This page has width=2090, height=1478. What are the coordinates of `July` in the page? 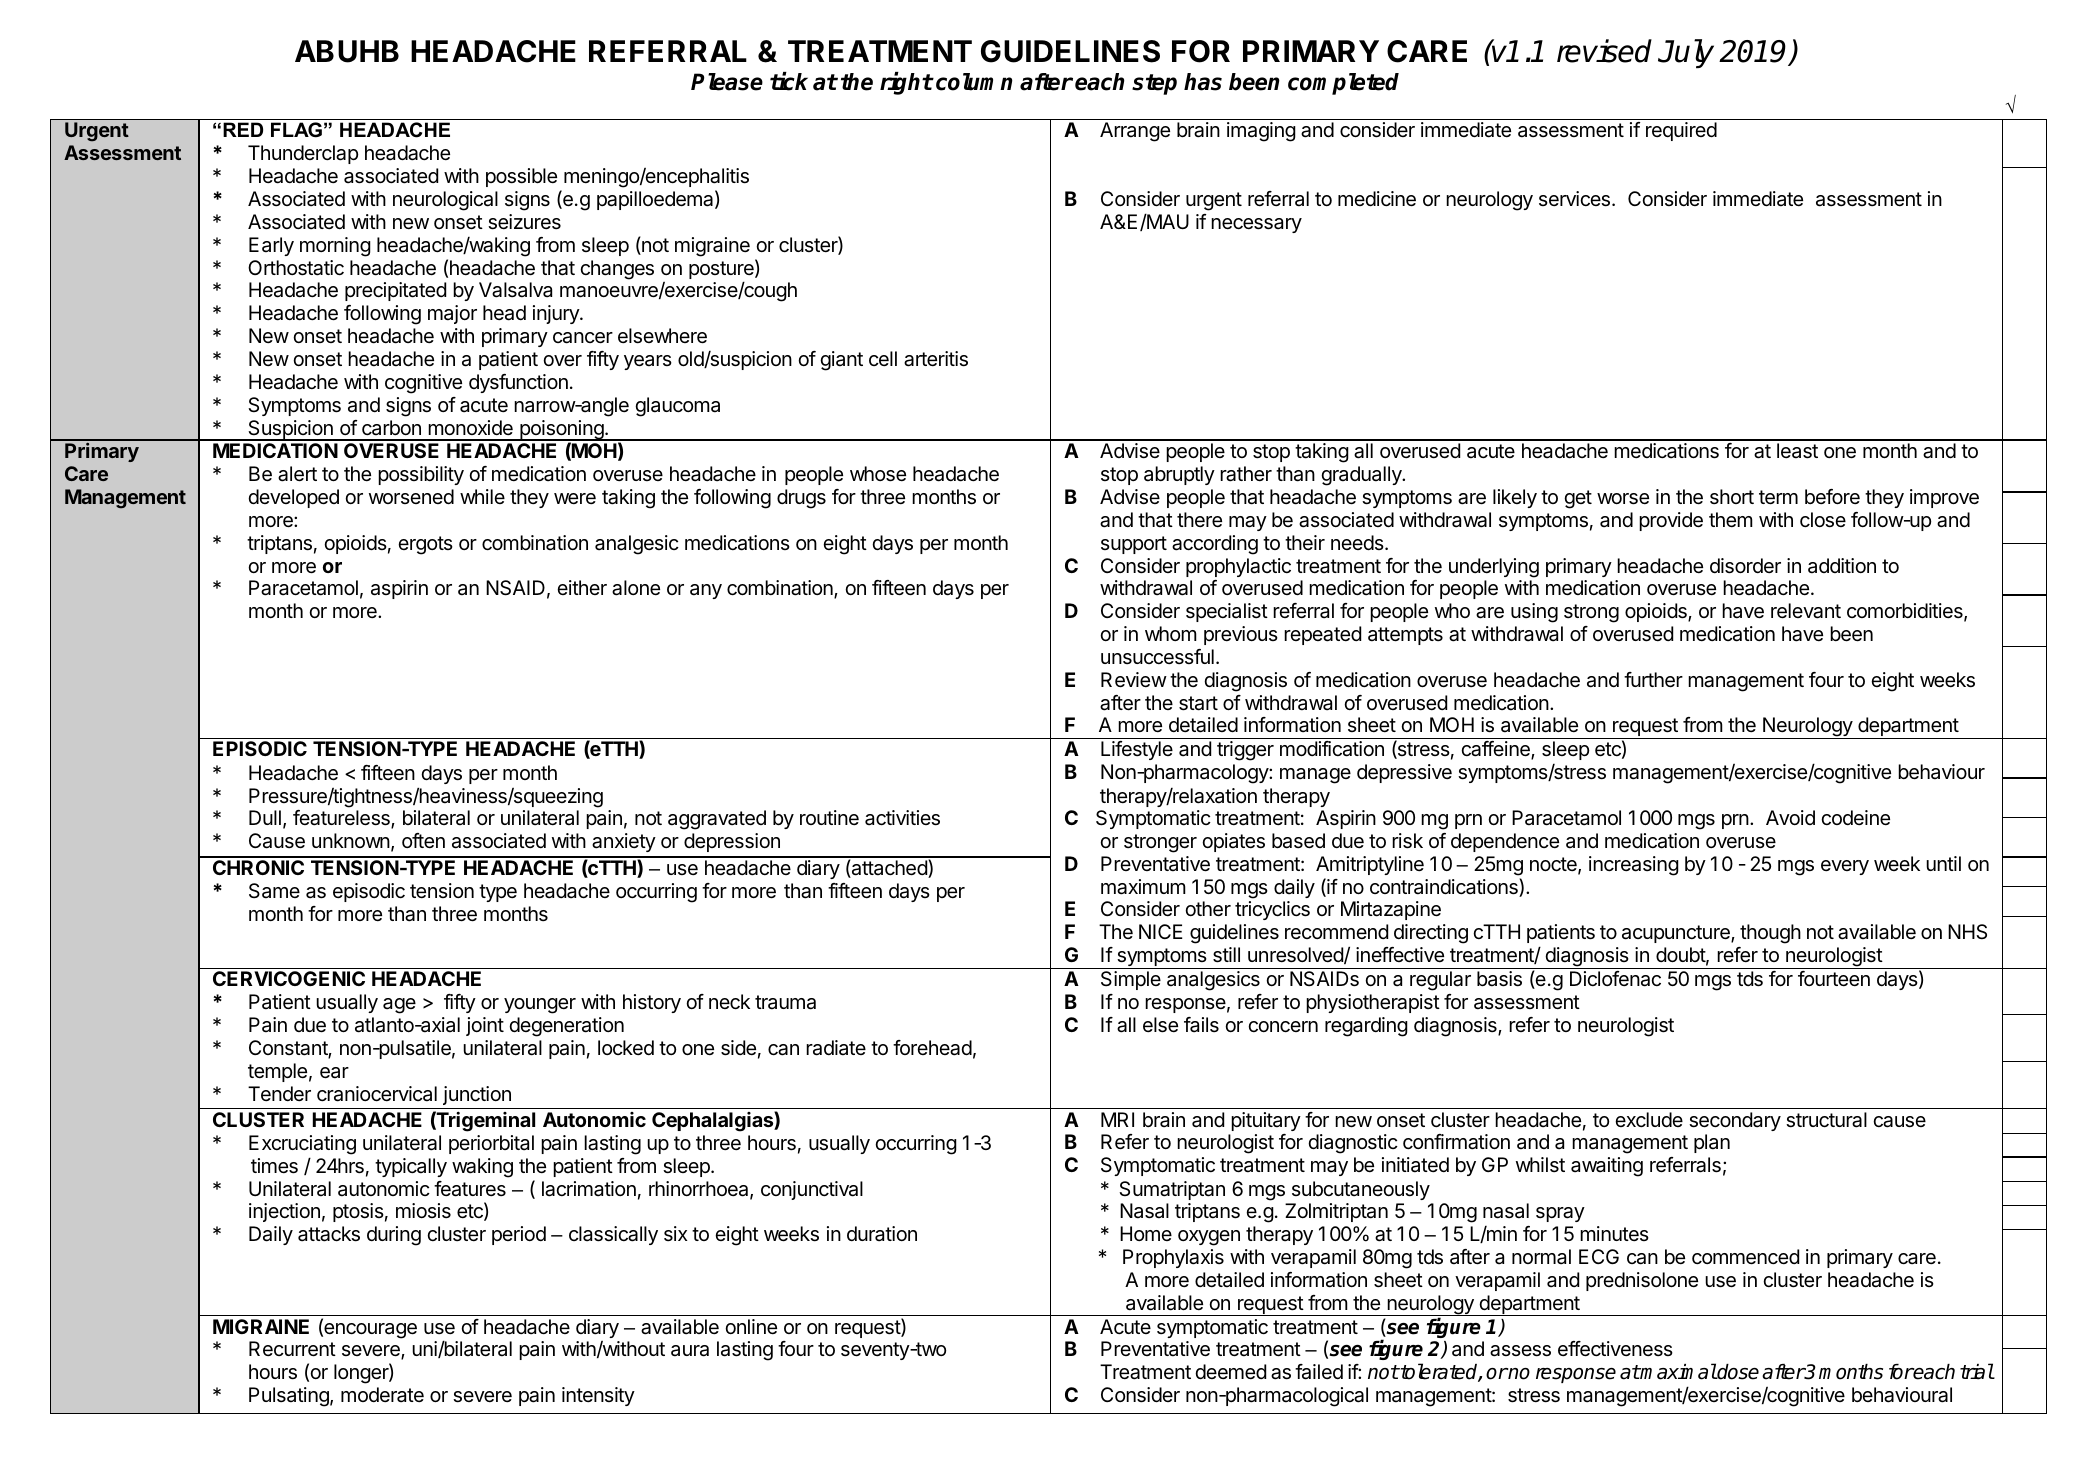 It's located at (1686, 53).
